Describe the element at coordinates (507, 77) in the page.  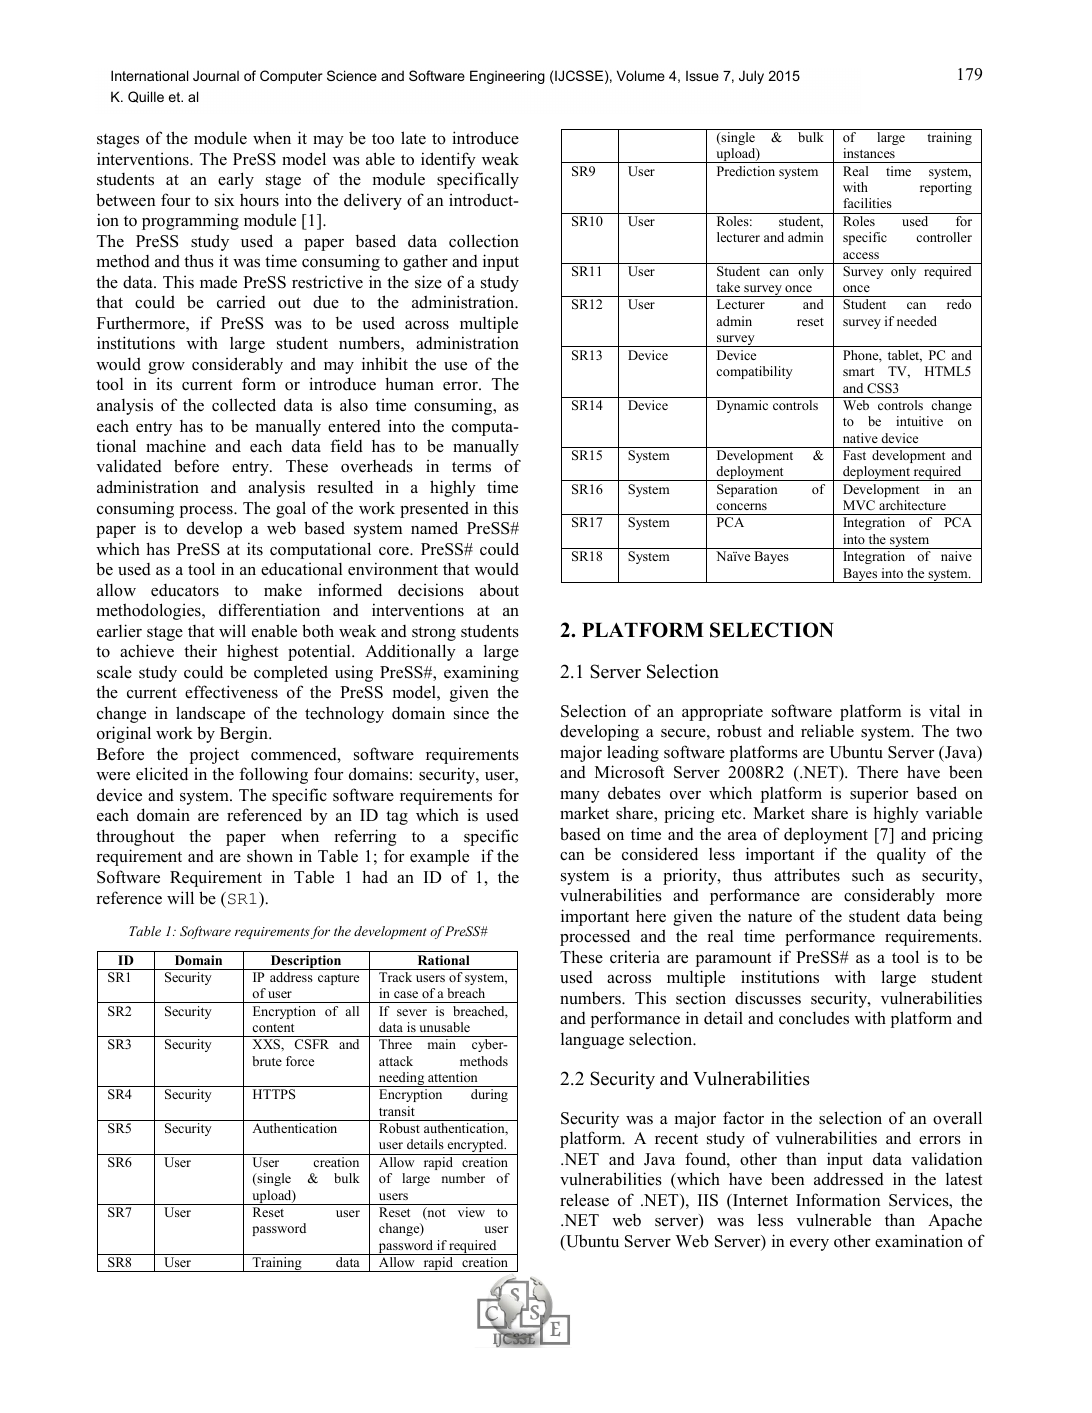
I see `Engineering` at that location.
